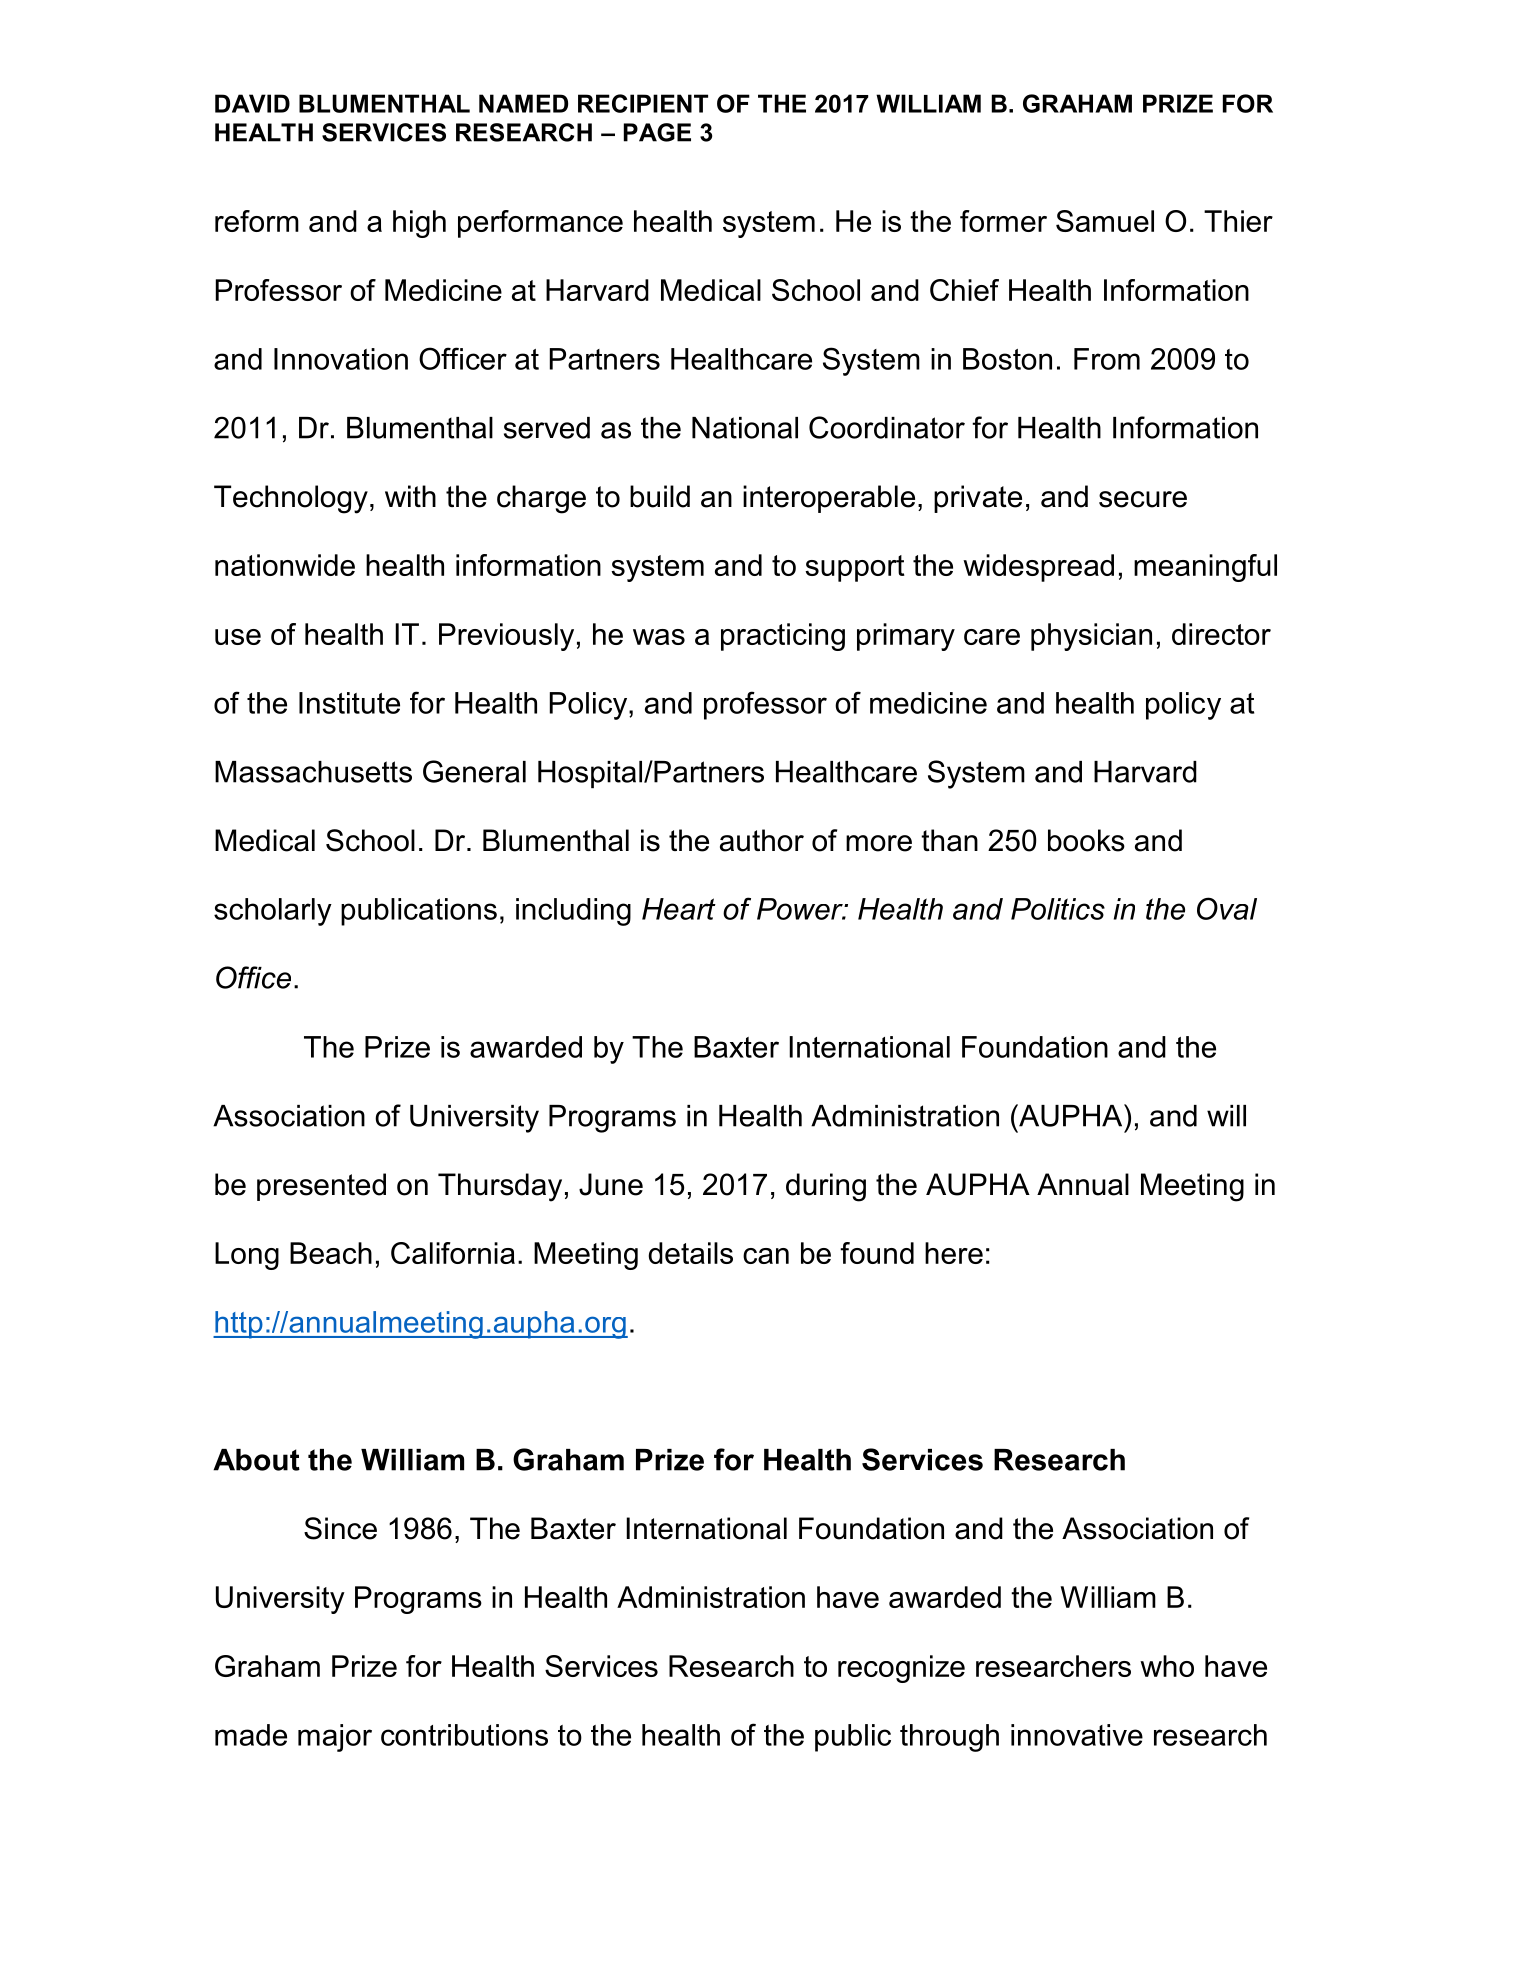 The width and height of the document is (1525, 1974). I want to click on physician, so click(1091, 637).
